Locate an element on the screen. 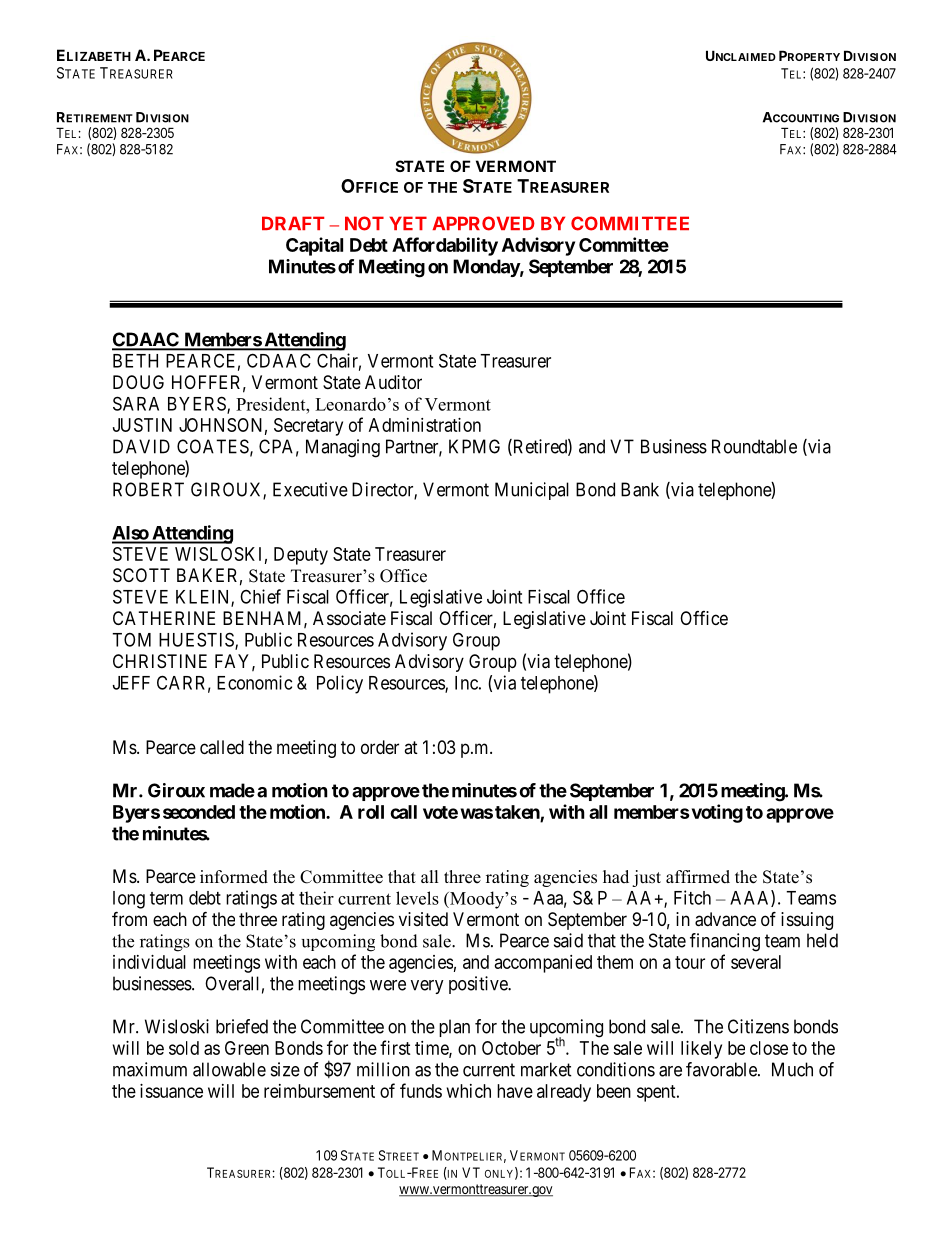 The image size is (952, 1233). ROBERT is located at coordinates (148, 489).
